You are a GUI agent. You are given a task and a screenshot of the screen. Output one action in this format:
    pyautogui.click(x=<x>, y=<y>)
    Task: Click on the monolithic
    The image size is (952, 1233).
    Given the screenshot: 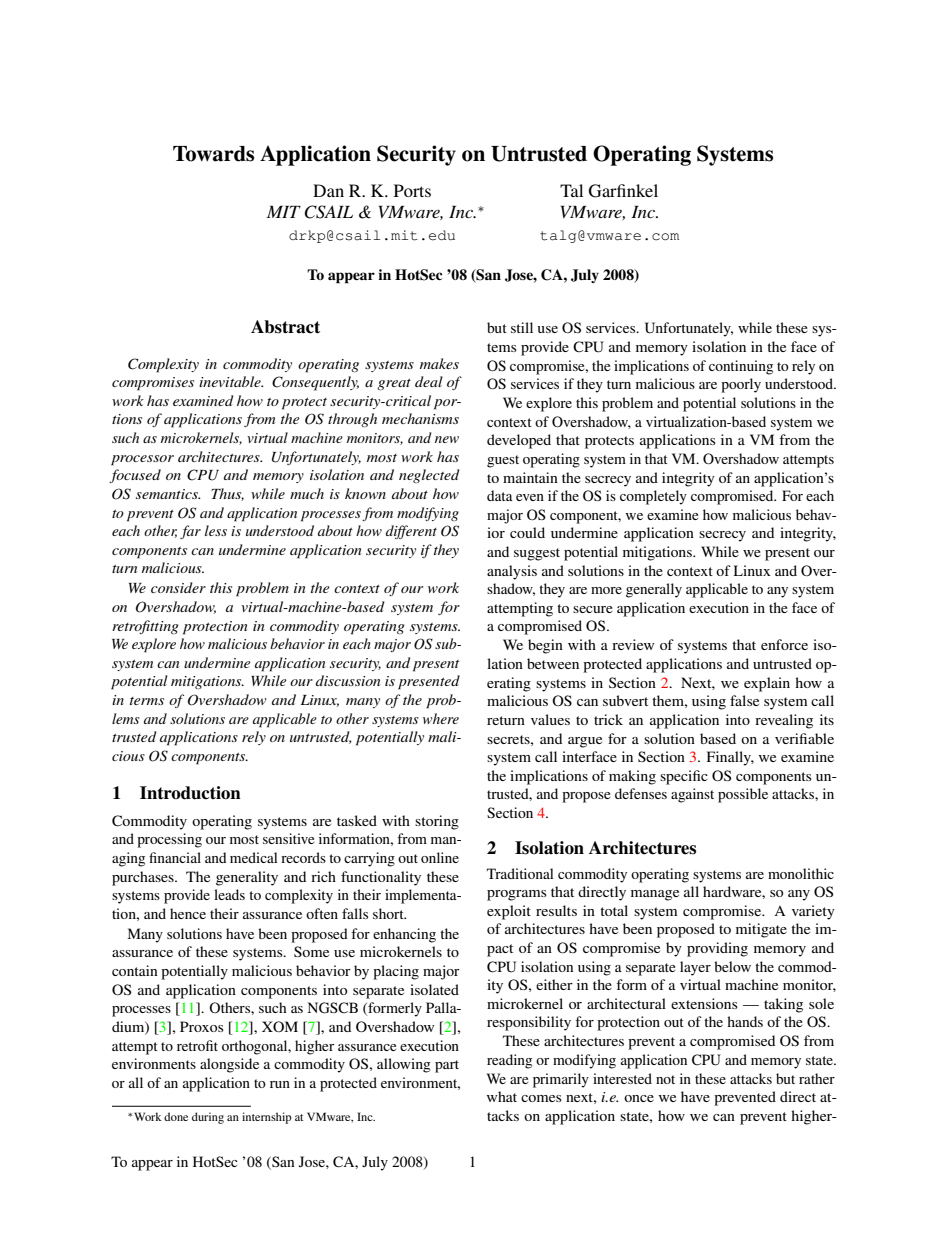 What is the action you would take?
    pyautogui.click(x=801, y=873)
